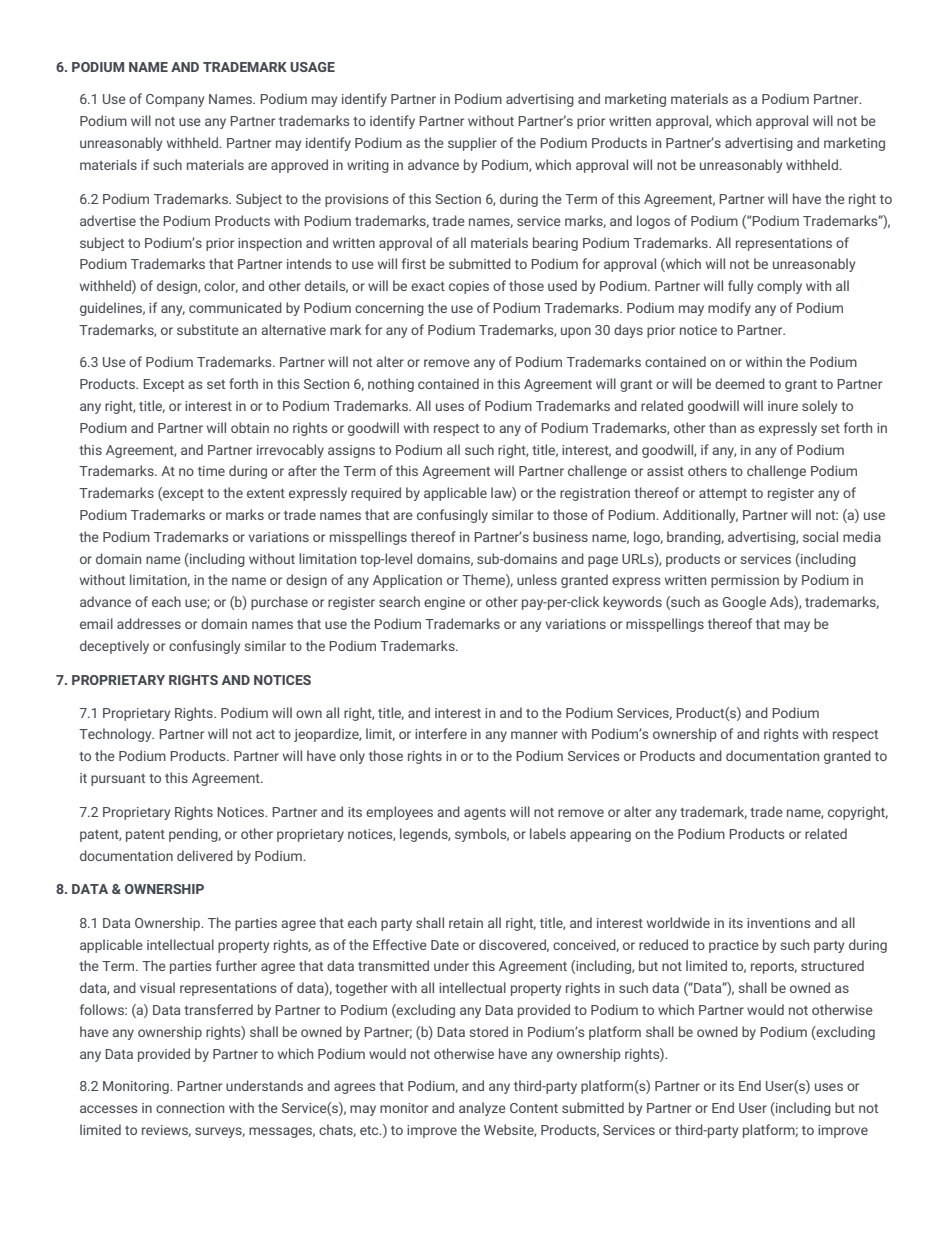 Image resolution: width=952 pixels, height=1233 pixels. What do you see at coordinates (175, 100) in the screenshot?
I see `Company` at bounding box center [175, 100].
